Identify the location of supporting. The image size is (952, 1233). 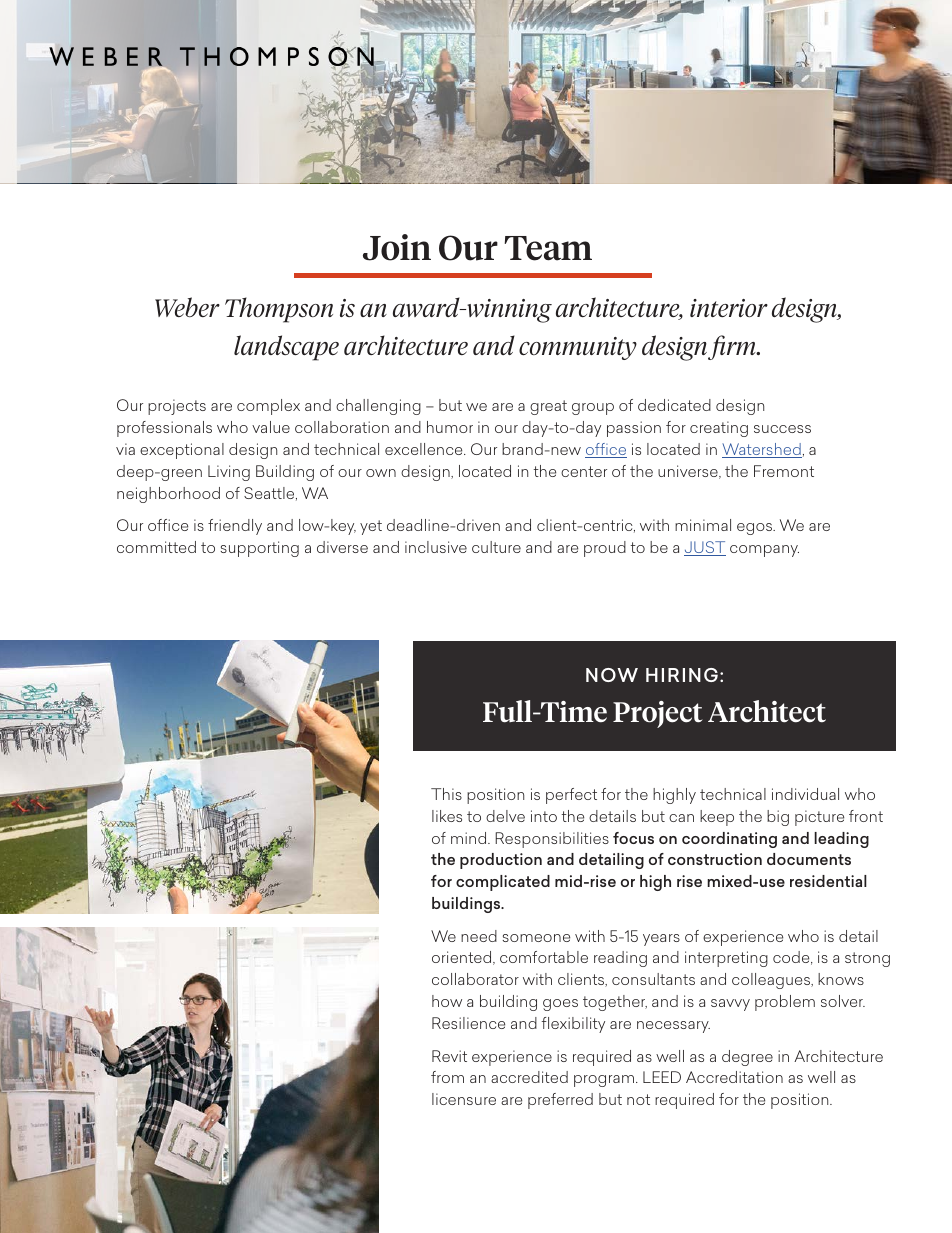
(260, 549).
